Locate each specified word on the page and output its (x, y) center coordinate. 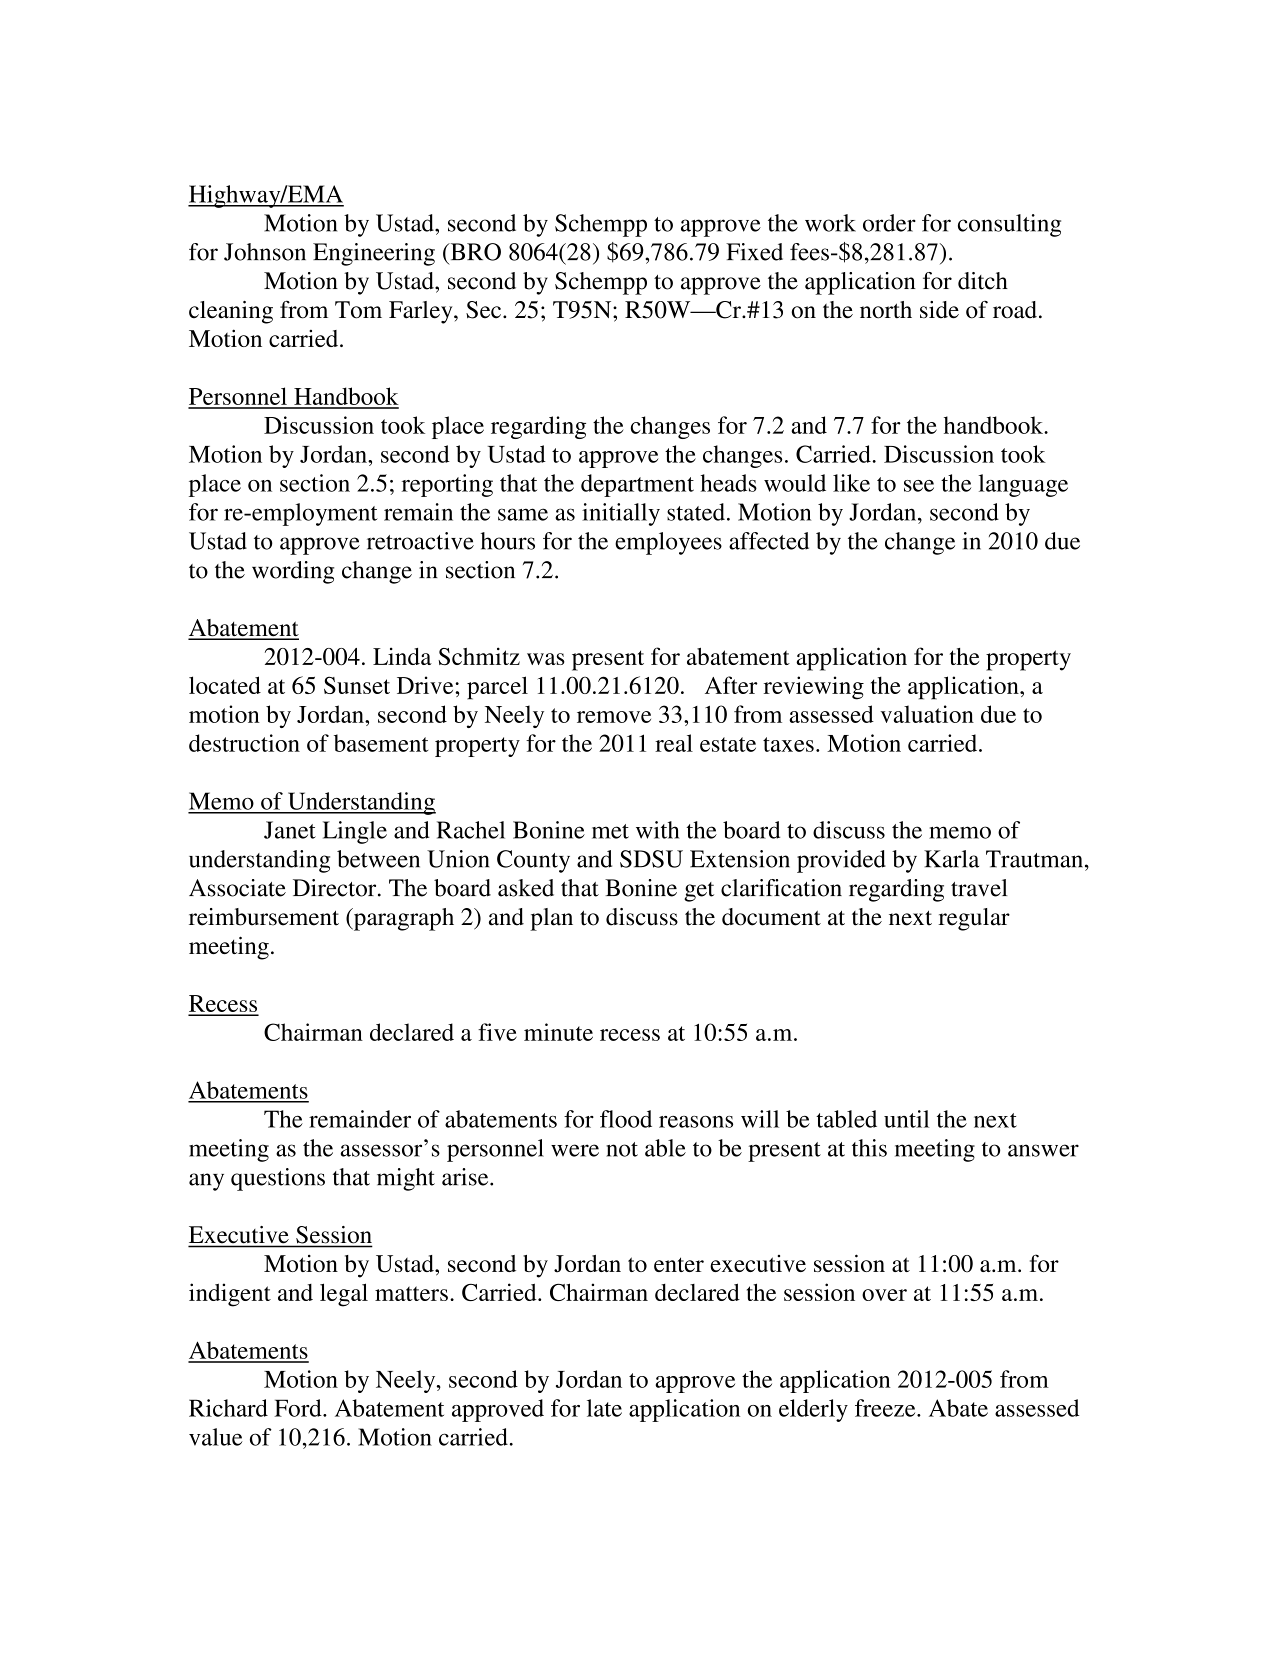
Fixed (754, 252)
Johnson (265, 252)
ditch (983, 281)
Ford (299, 1408)
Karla (951, 859)
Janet (290, 830)
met (610, 831)
